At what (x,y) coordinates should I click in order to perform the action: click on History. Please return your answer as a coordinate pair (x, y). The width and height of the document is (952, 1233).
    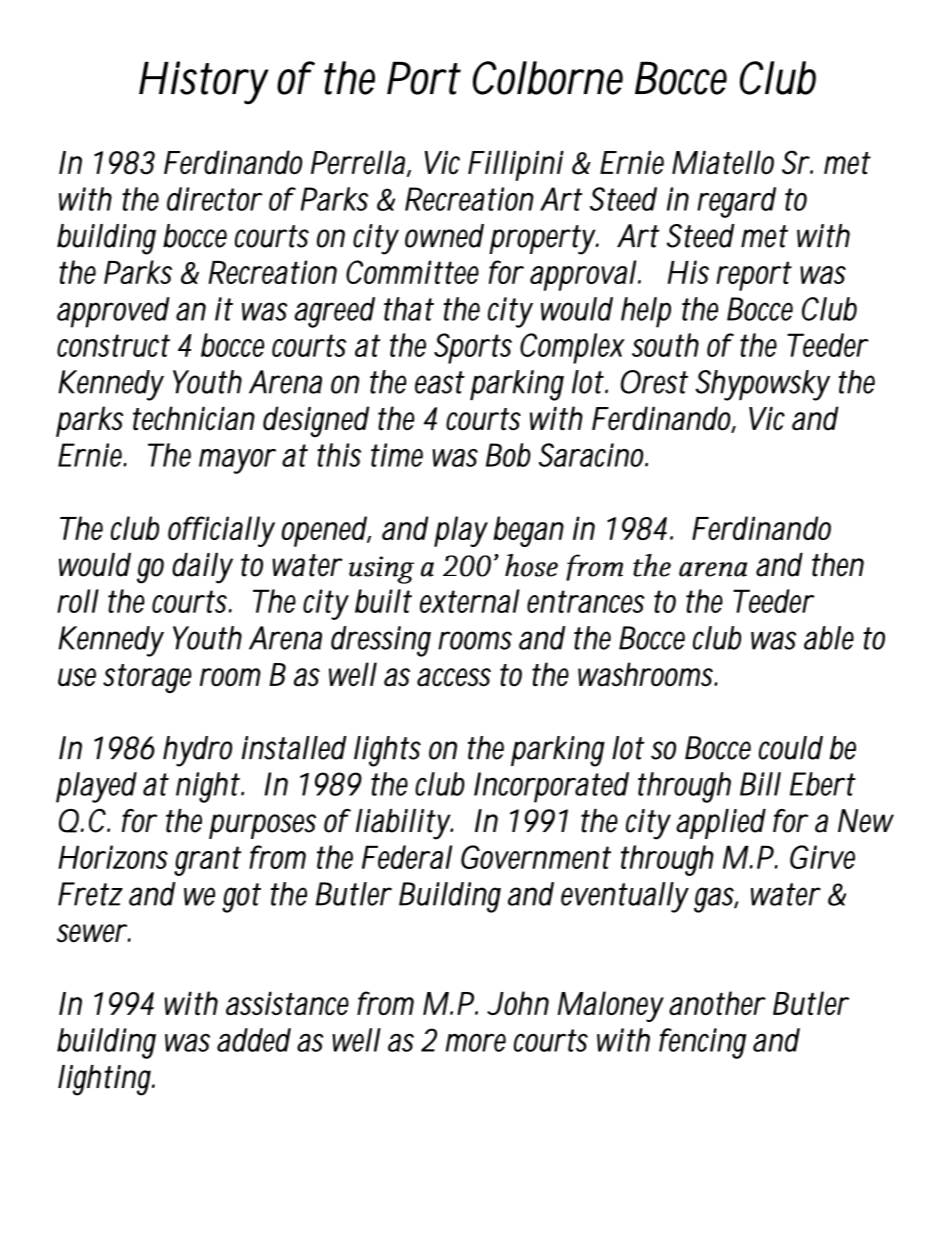
    Looking at the image, I should click on (204, 83).
